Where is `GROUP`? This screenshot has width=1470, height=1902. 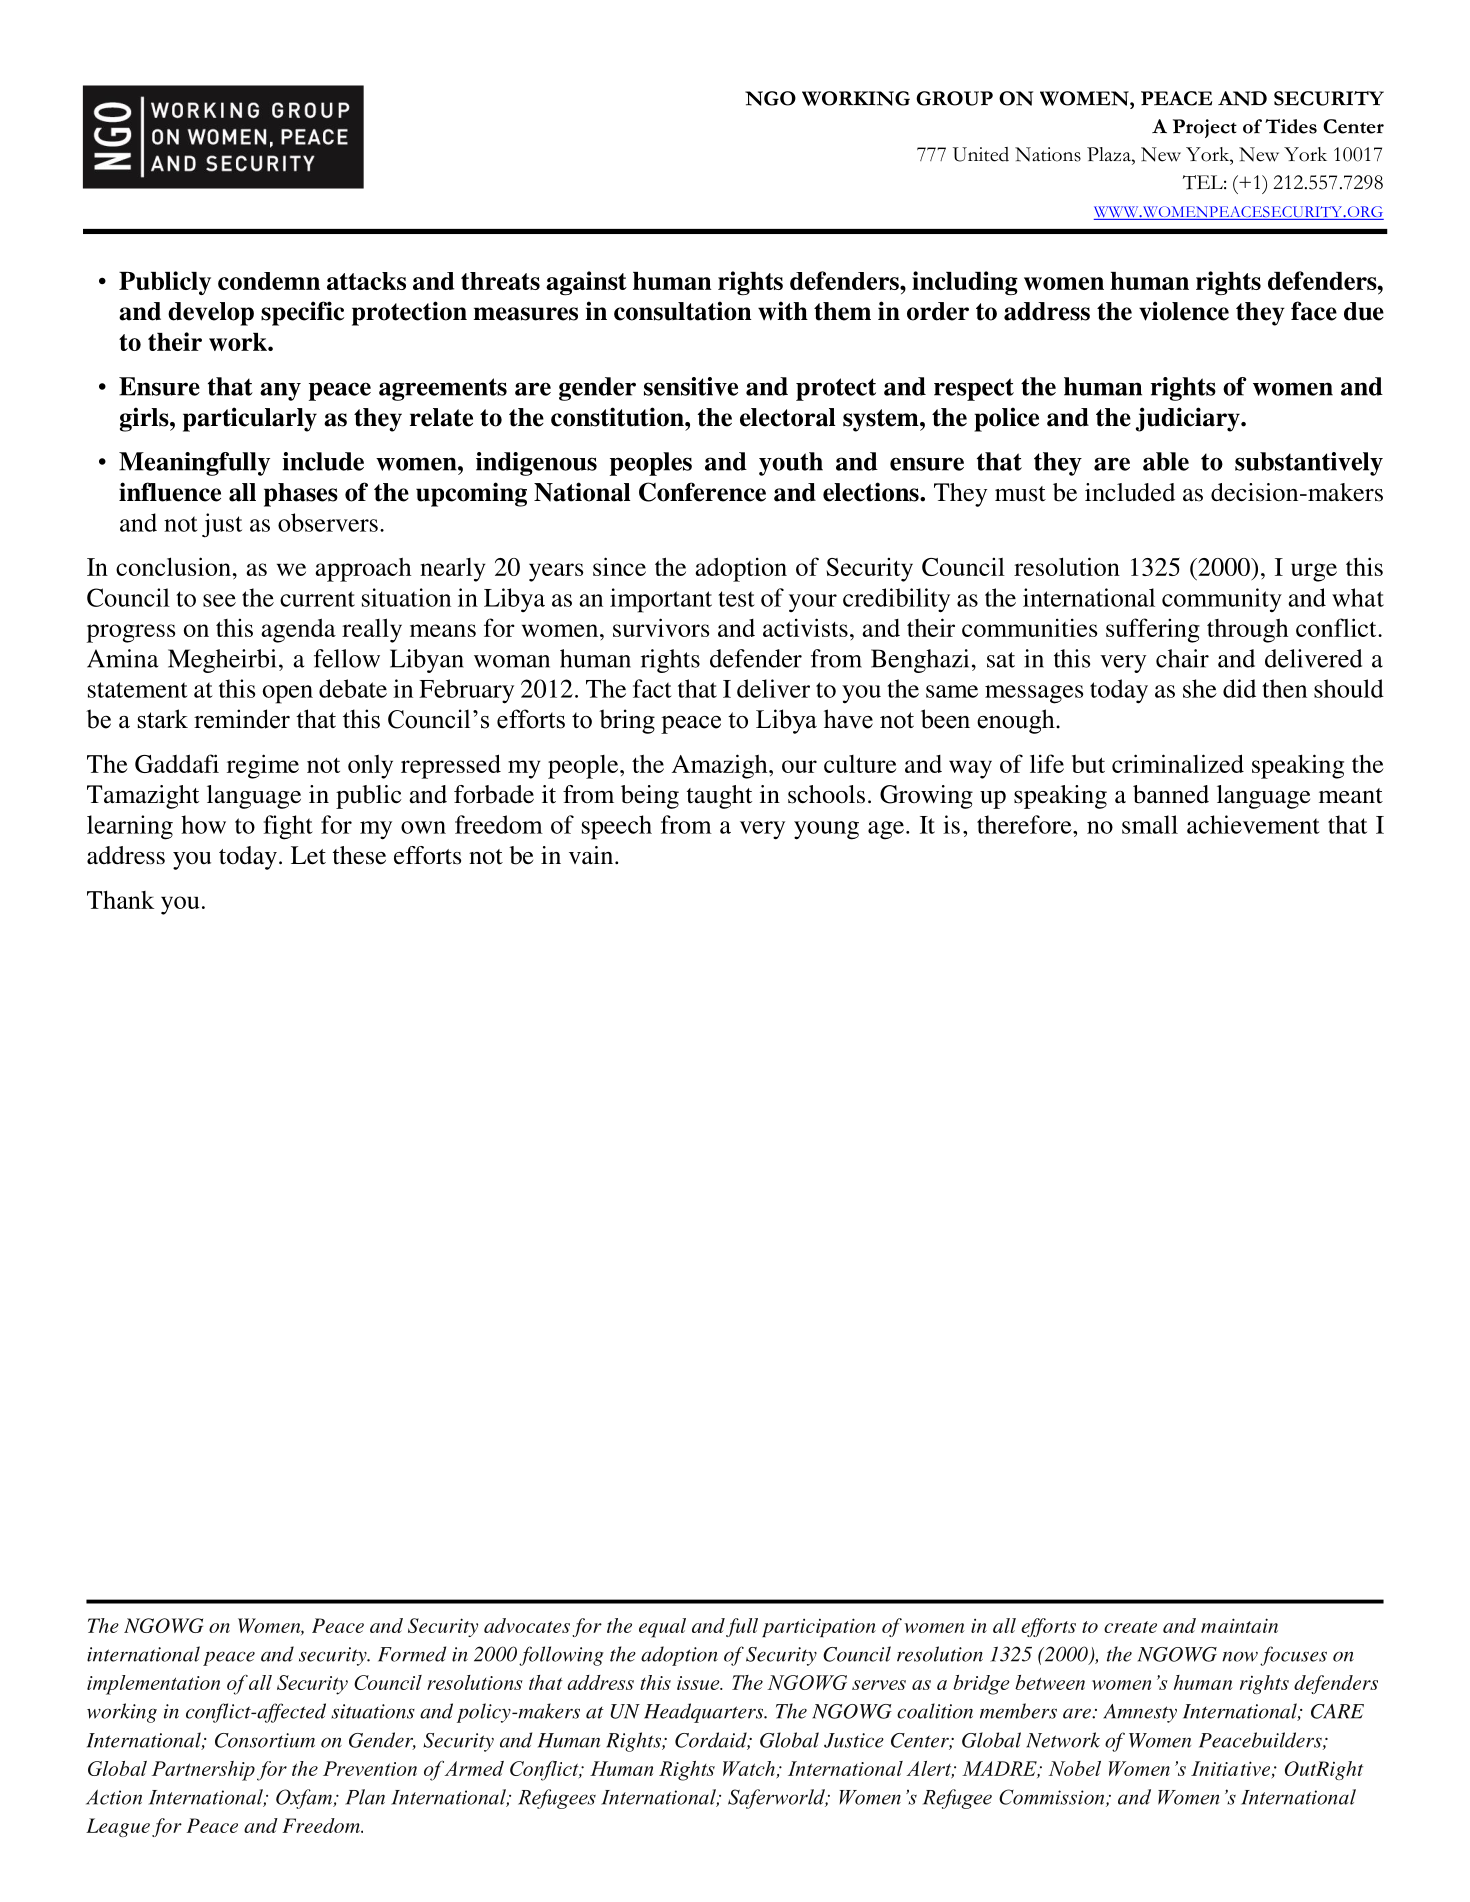 GROUP is located at coordinates (954, 98).
